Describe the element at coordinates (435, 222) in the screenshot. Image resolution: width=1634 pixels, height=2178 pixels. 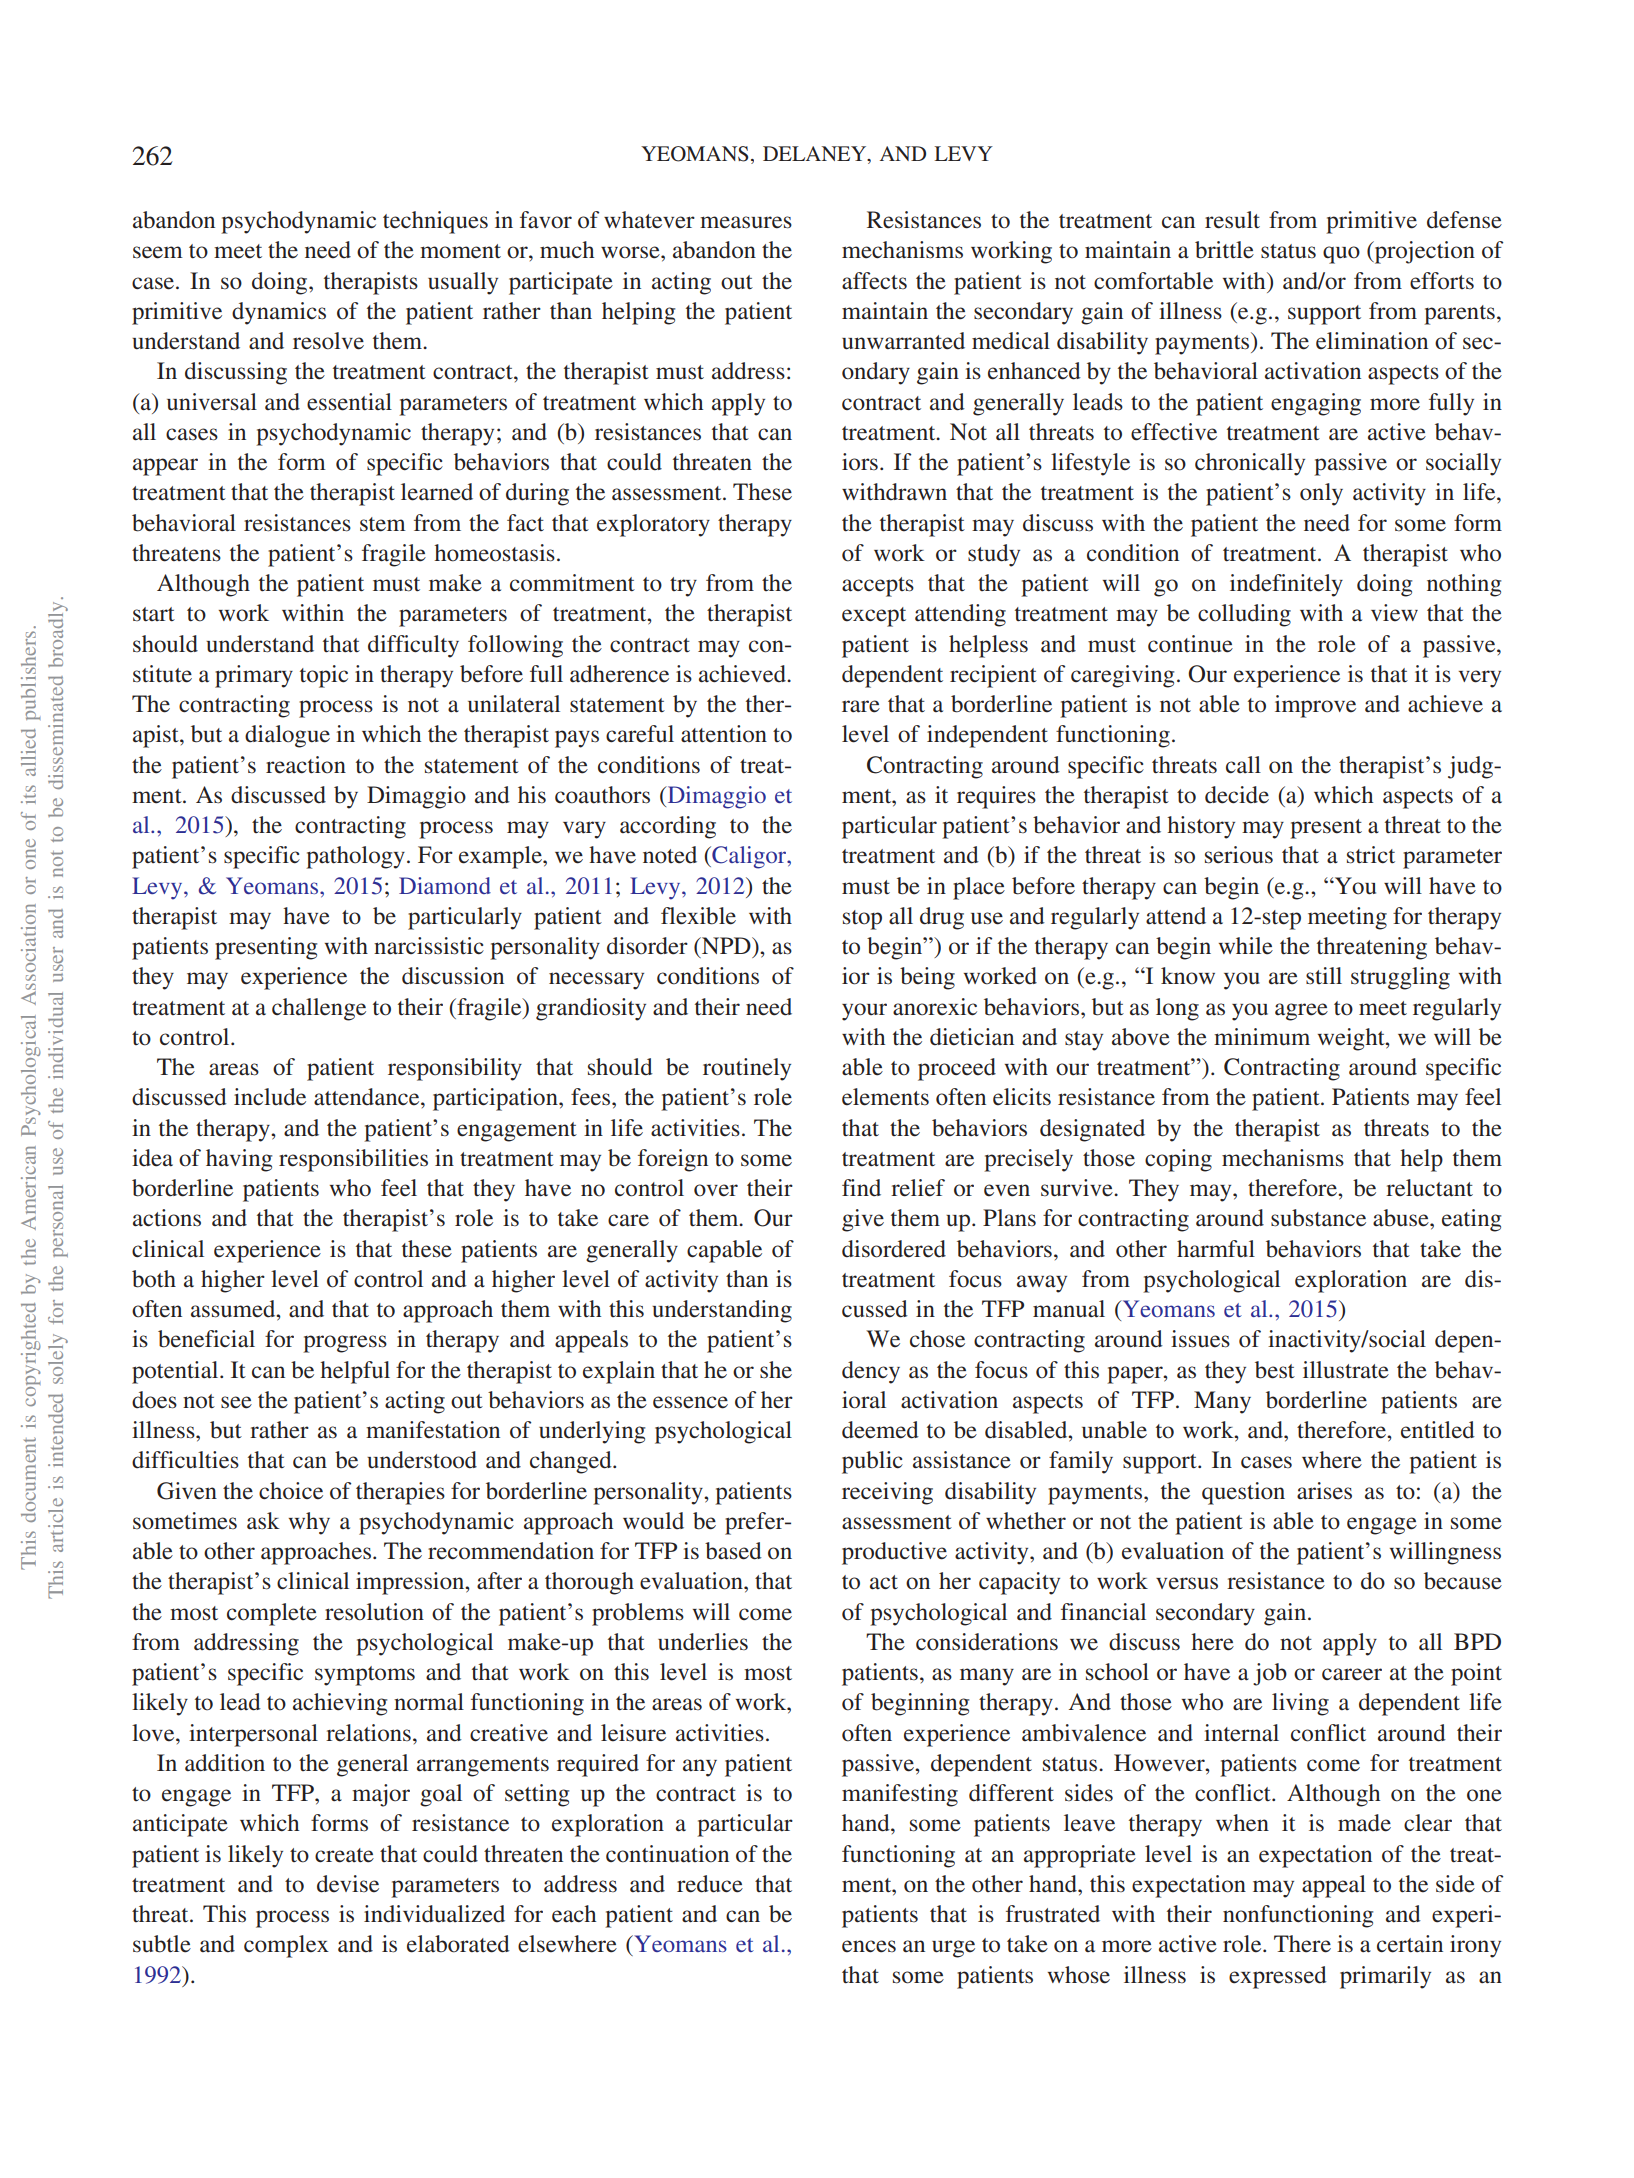
I see `techniques` at that location.
